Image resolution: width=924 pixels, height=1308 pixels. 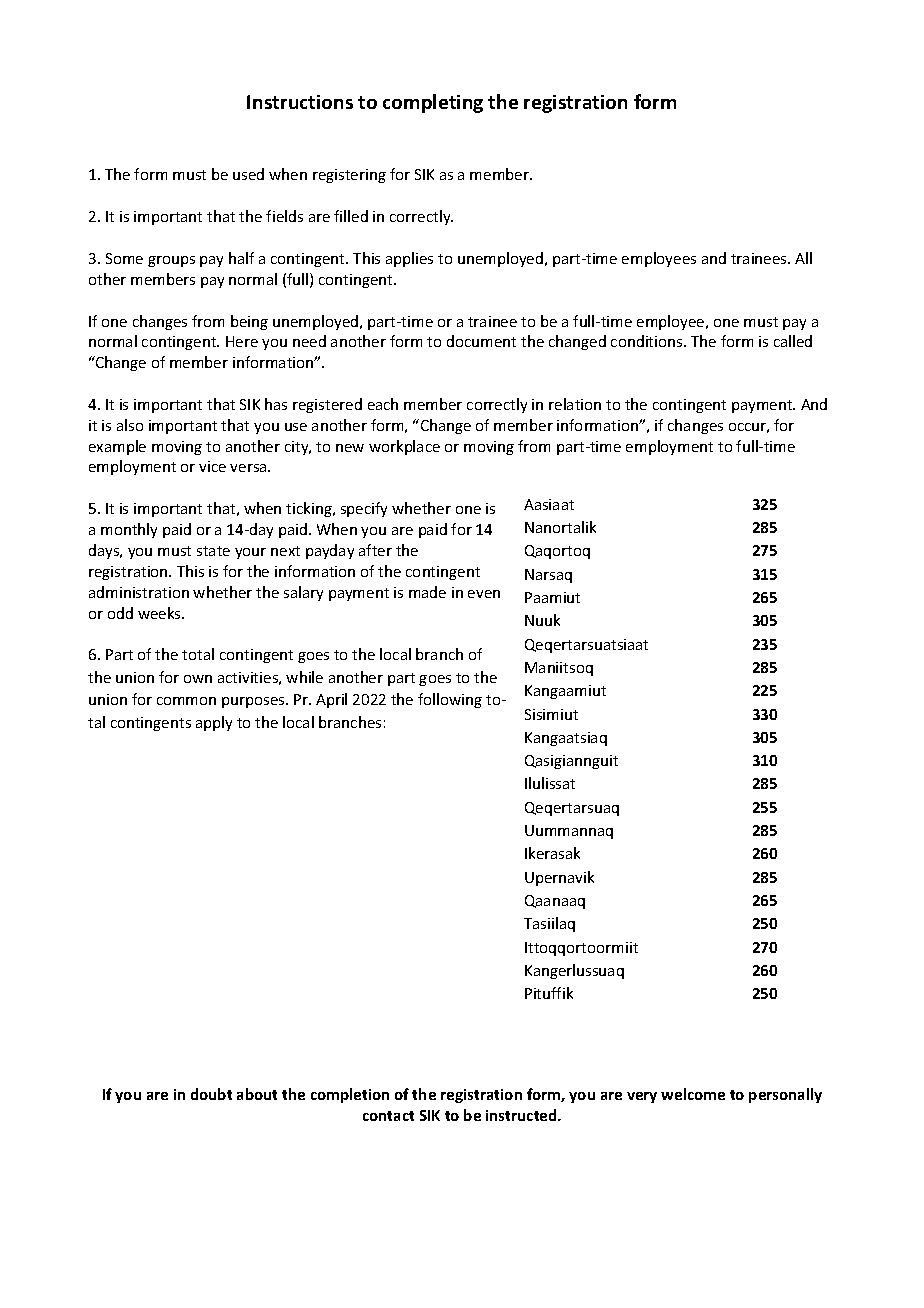 I want to click on following, so click(x=450, y=700).
